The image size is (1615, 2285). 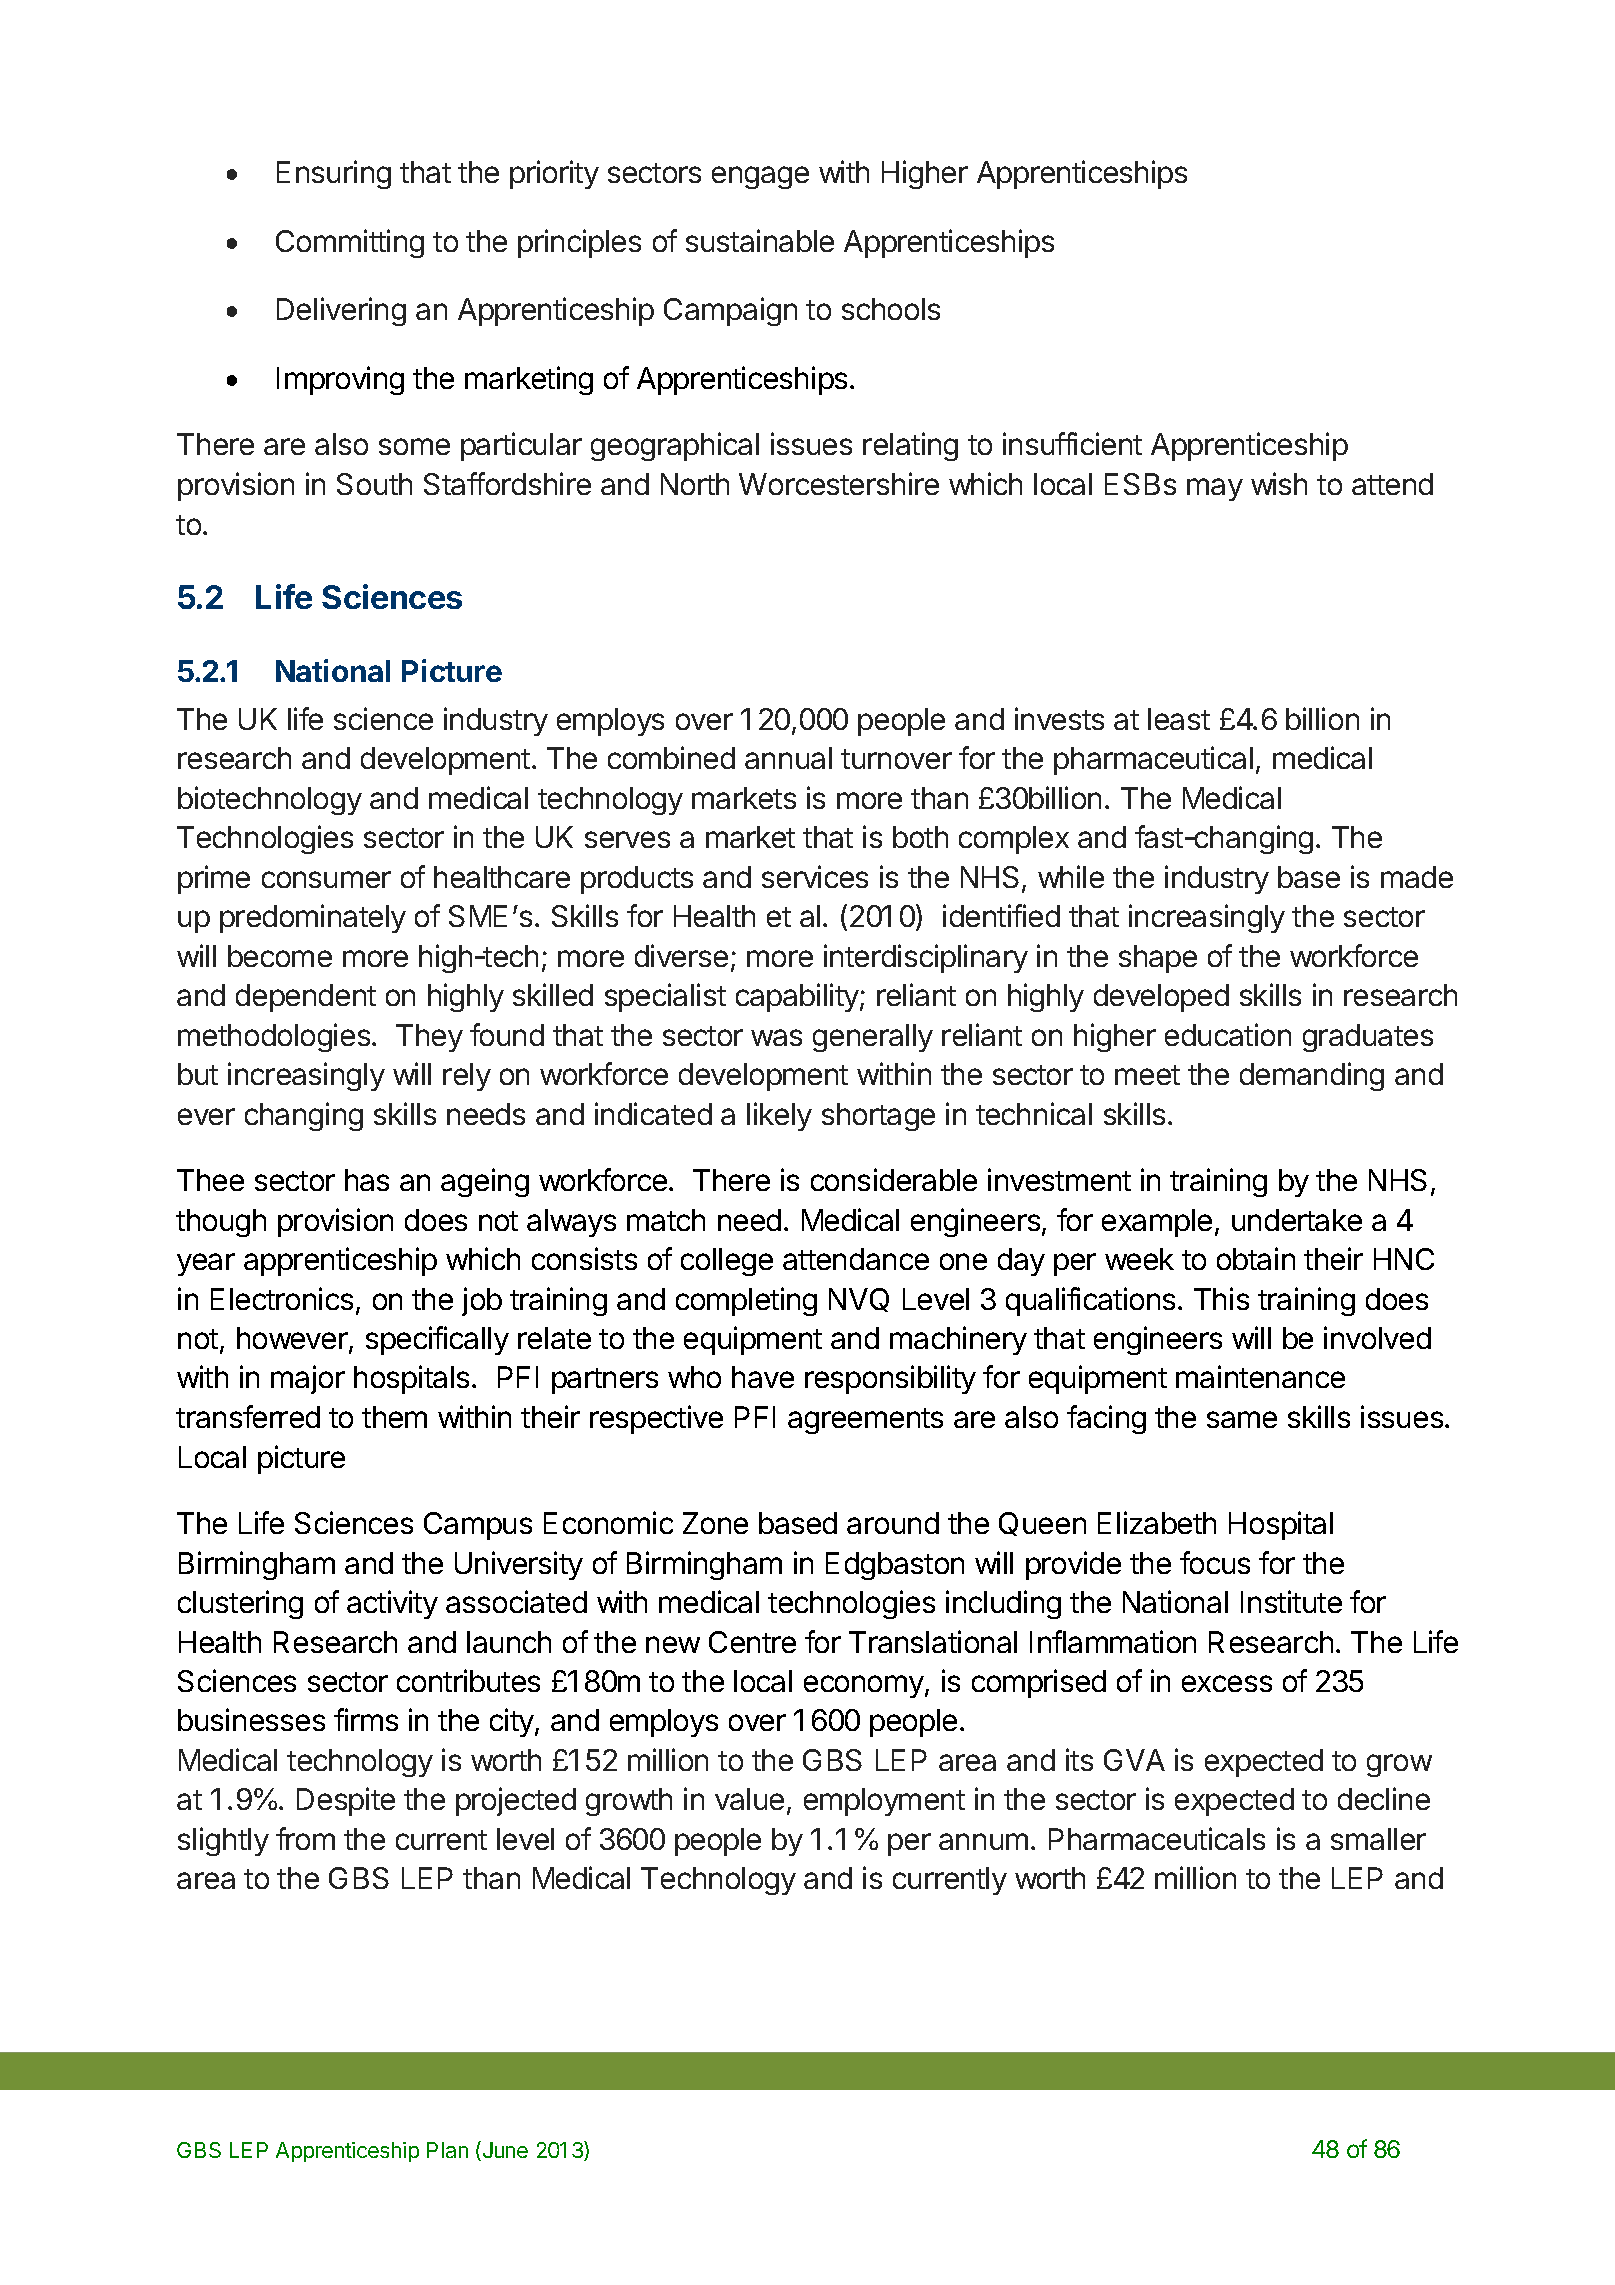 I want to click on sustainable, so click(x=760, y=240).
